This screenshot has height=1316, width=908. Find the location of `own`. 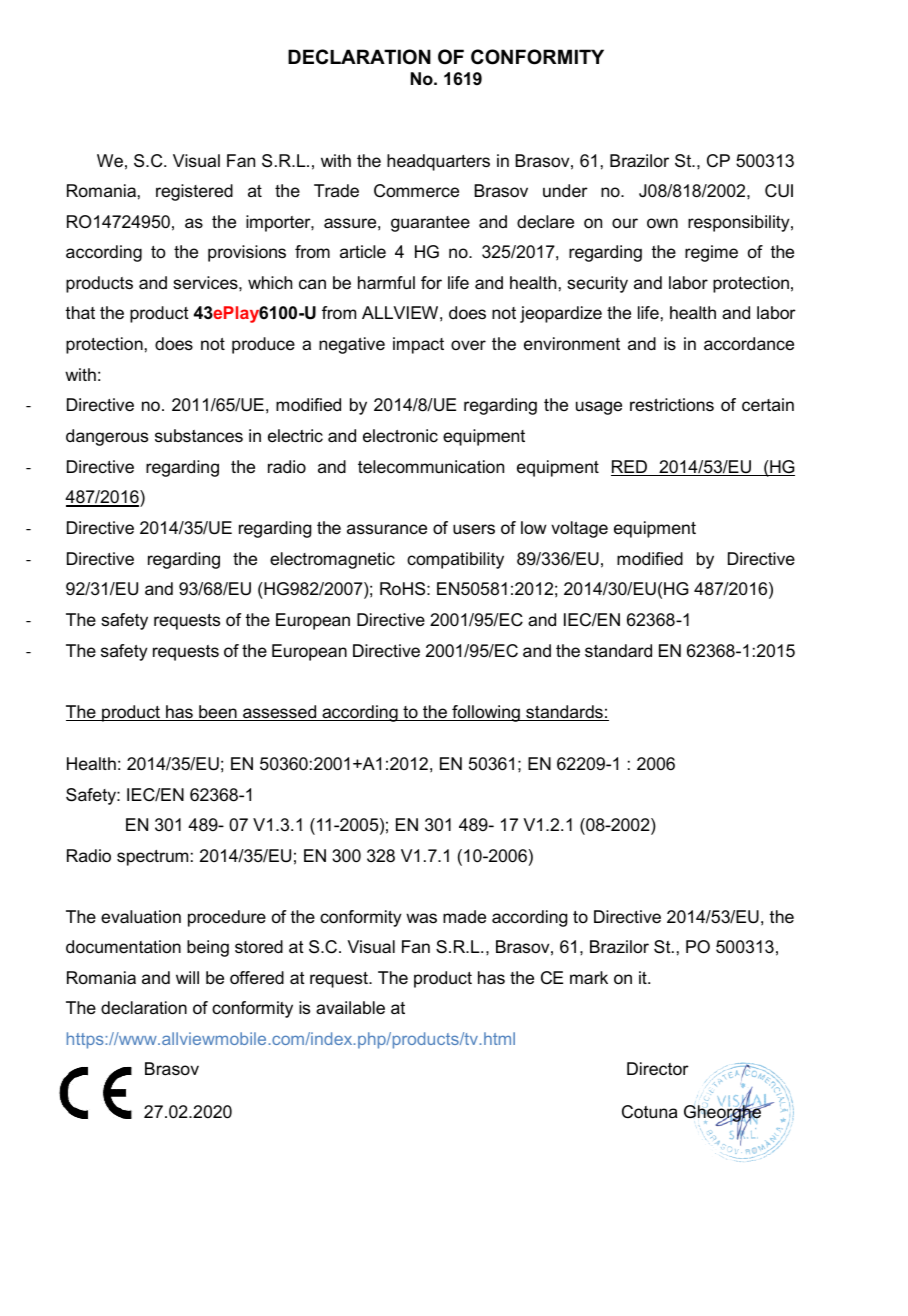

own is located at coordinates (662, 223).
